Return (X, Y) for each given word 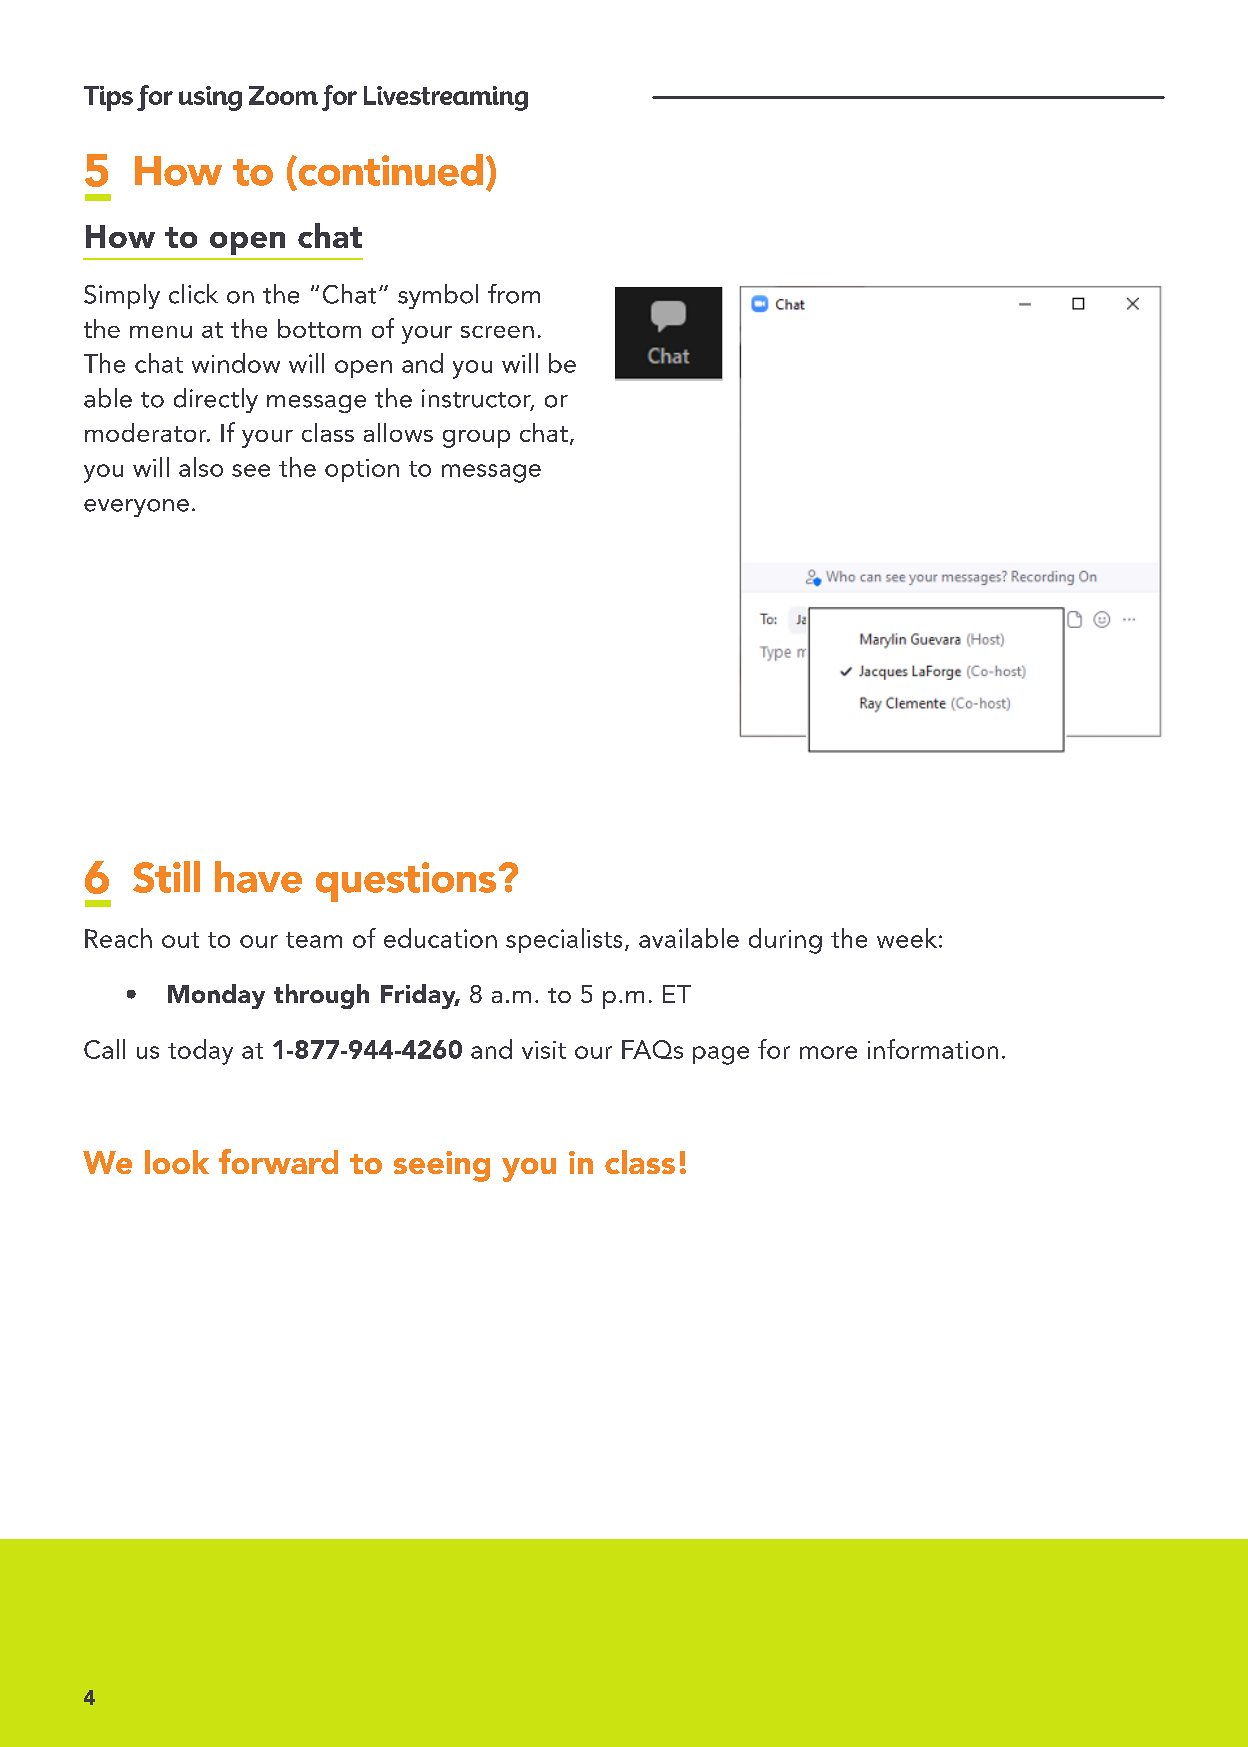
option (362, 470)
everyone (136, 508)
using (210, 98)
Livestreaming (446, 98)
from (514, 294)
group (476, 439)
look (177, 1162)
